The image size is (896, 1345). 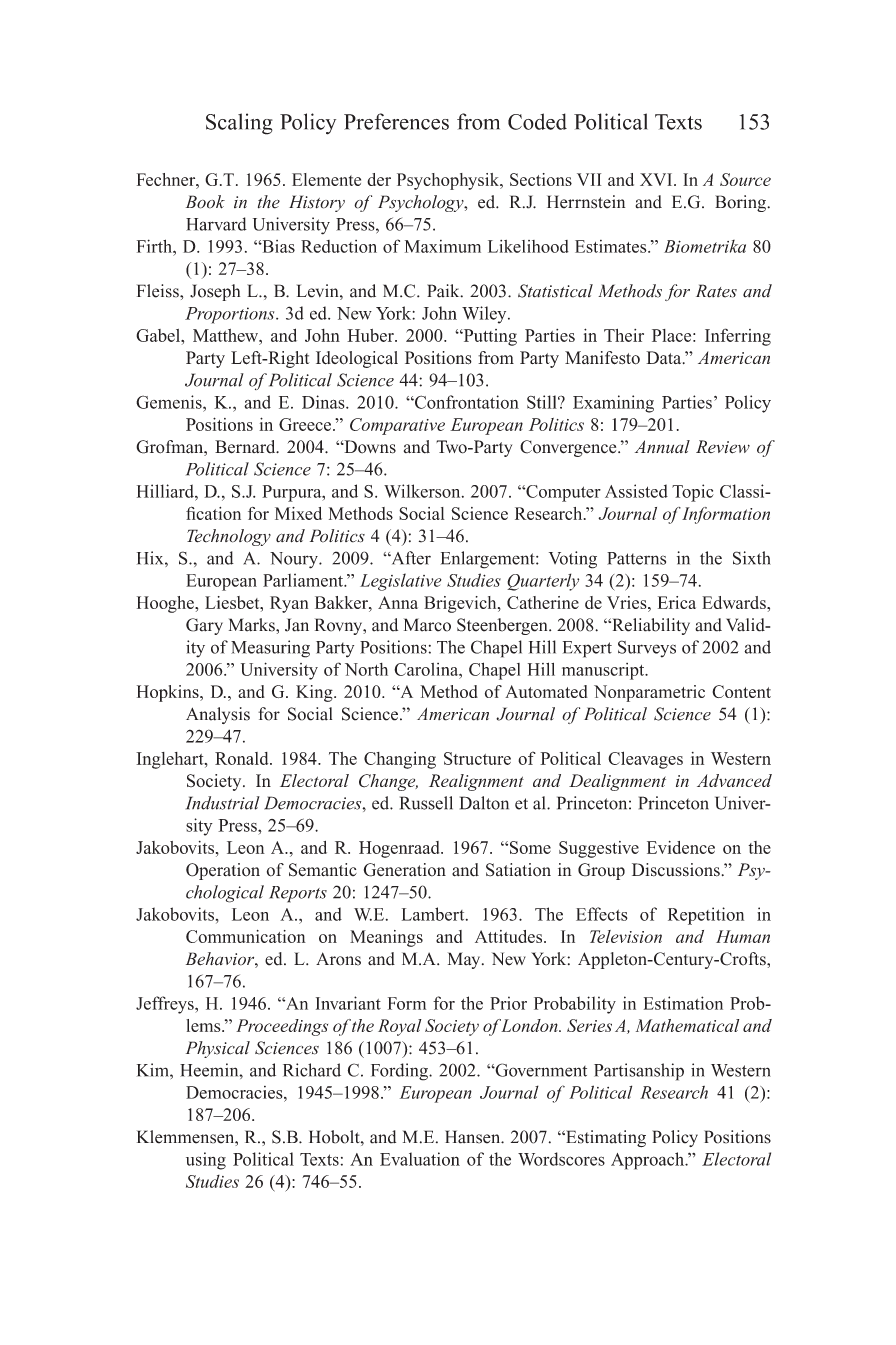 I want to click on Industrial, so click(x=223, y=803).
